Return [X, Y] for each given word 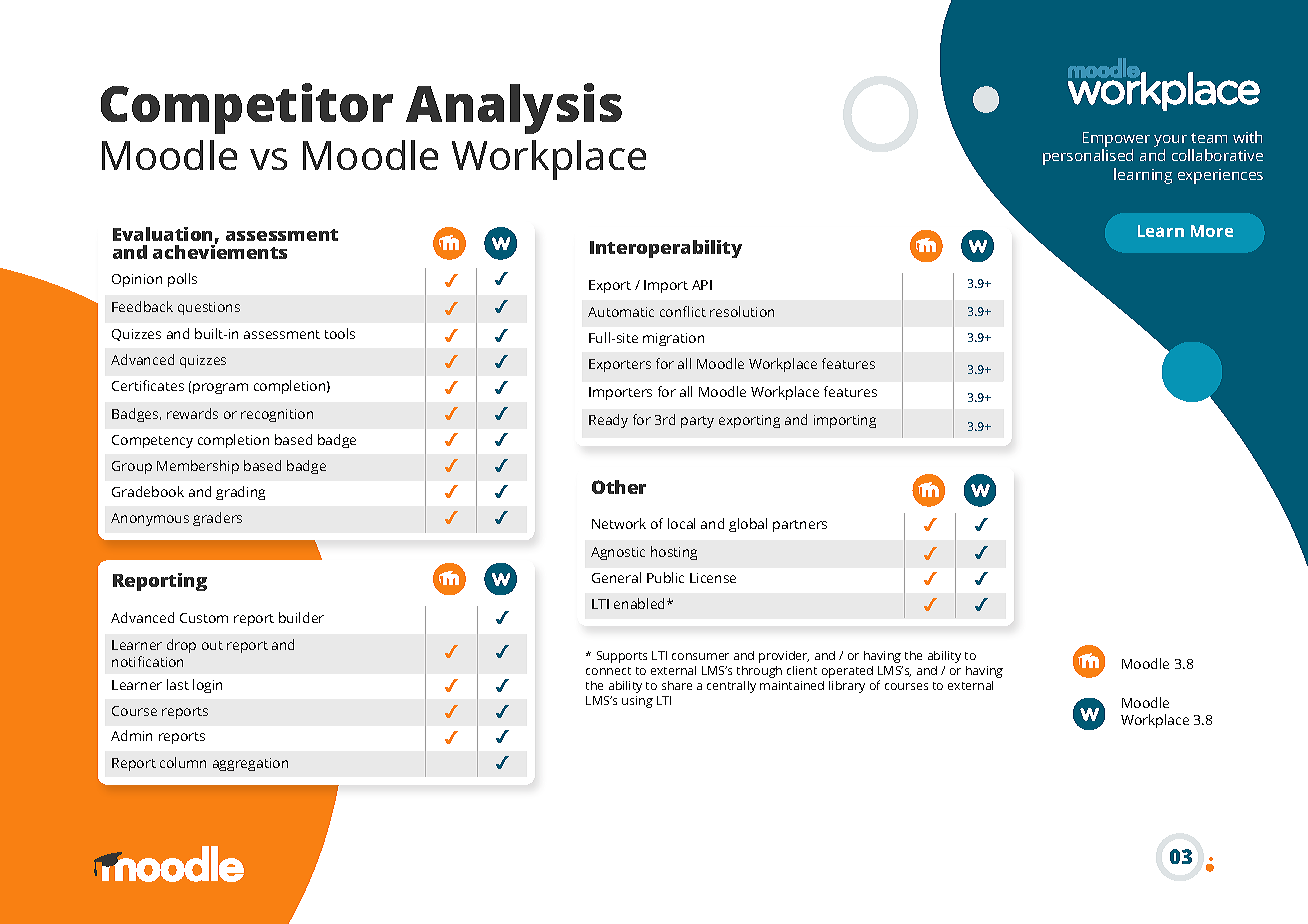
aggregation [250, 764]
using [637, 702]
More [1212, 231]
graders [217, 519]
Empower [1116, 139]
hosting [674, 553]
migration [673, 339]
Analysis [514, 108]
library [847, 687]
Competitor [247, 108]
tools [340, 333]
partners [800, 526]
